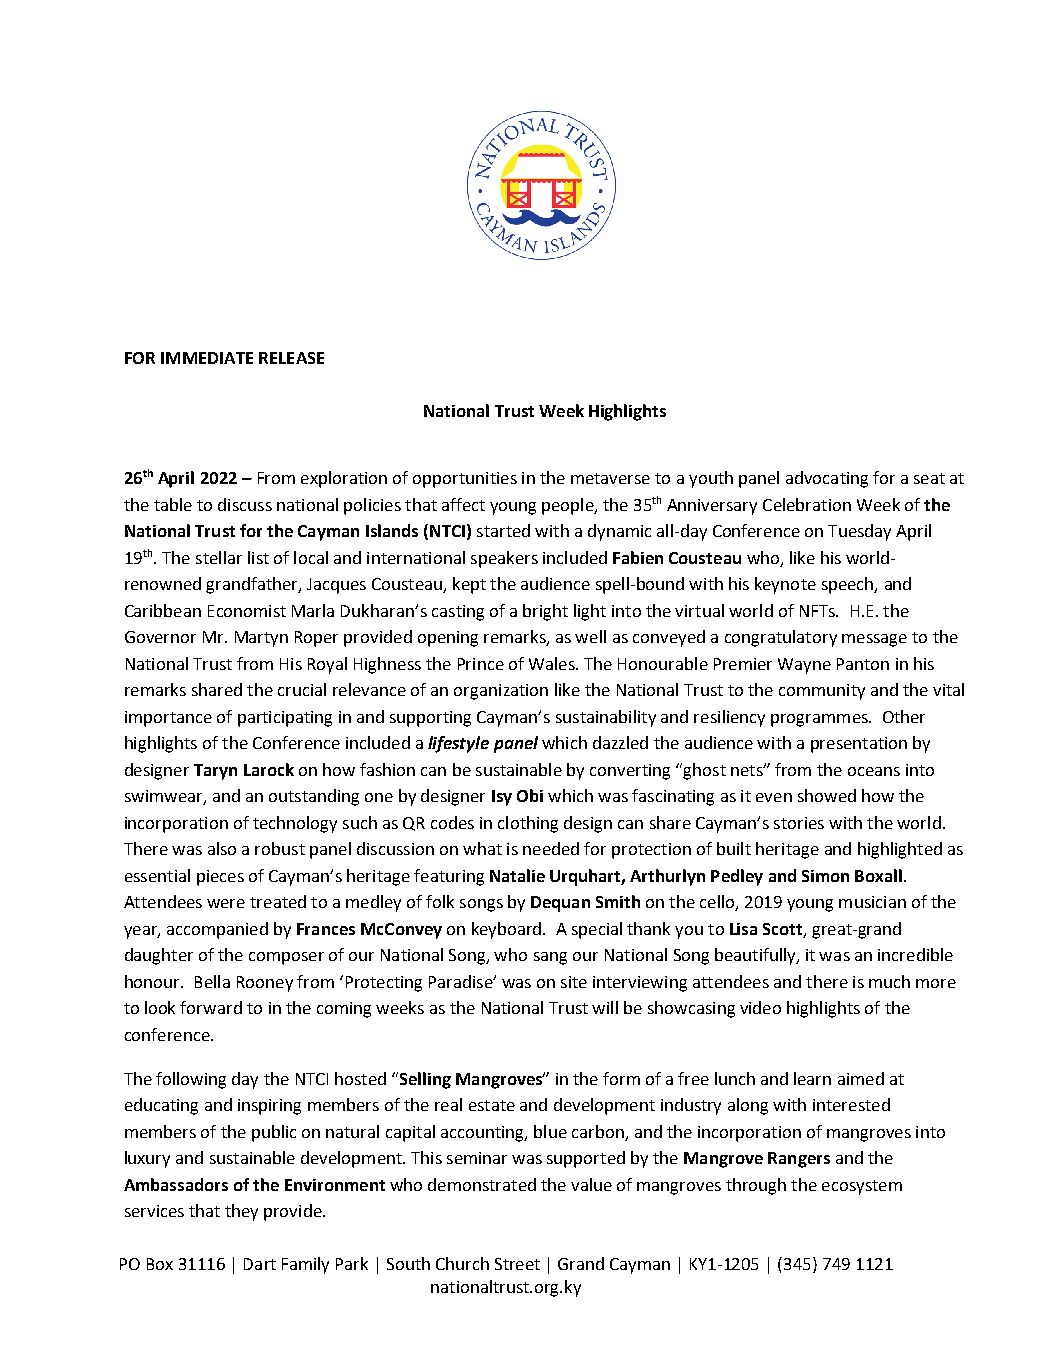  I want to click on musician, so click(872, 902).
